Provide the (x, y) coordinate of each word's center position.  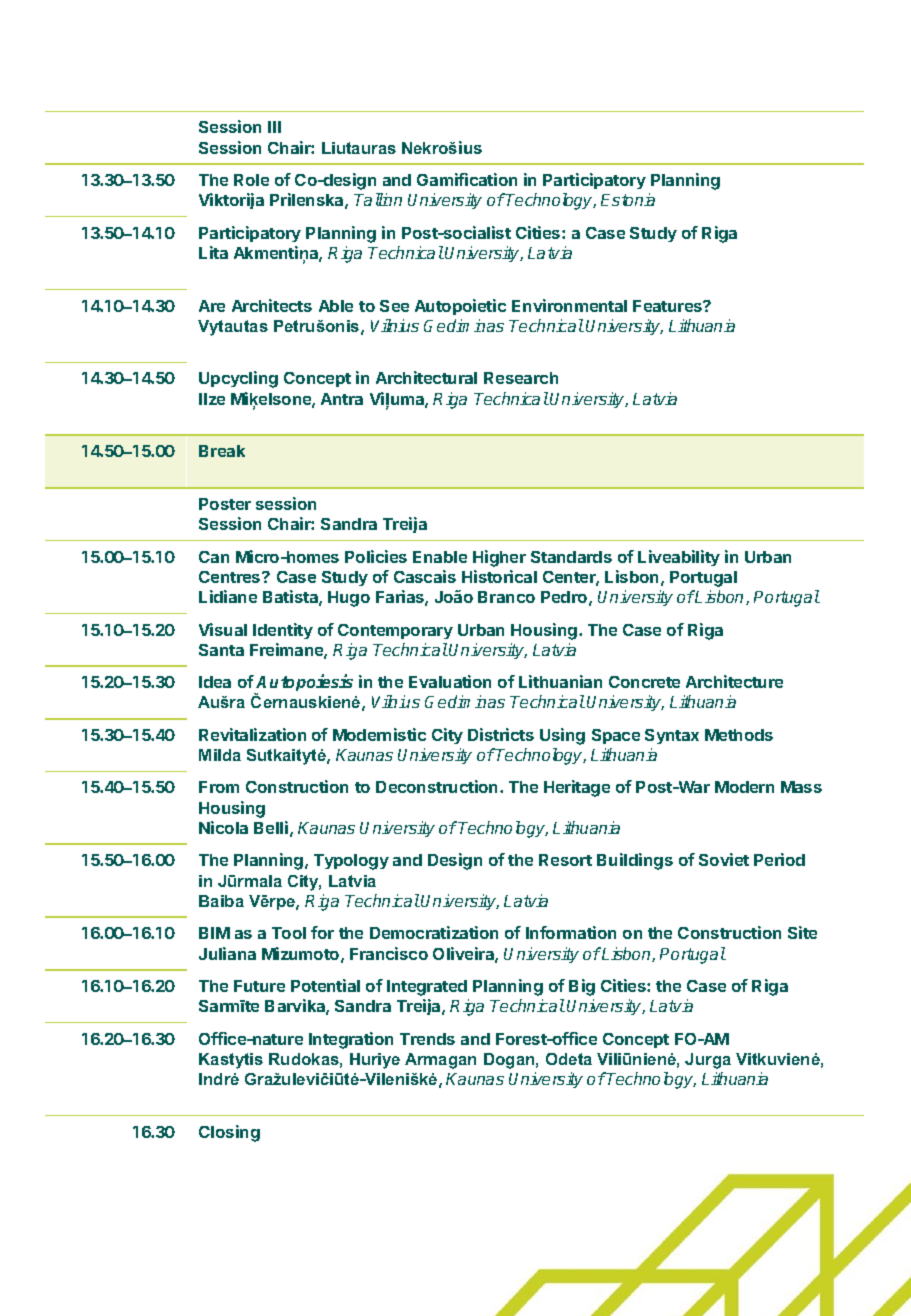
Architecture (734, 681)
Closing (229, 1133)
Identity (283, 631)
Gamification (467, 179)
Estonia (628, 199)
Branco (506, 597)
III (274, 127)
